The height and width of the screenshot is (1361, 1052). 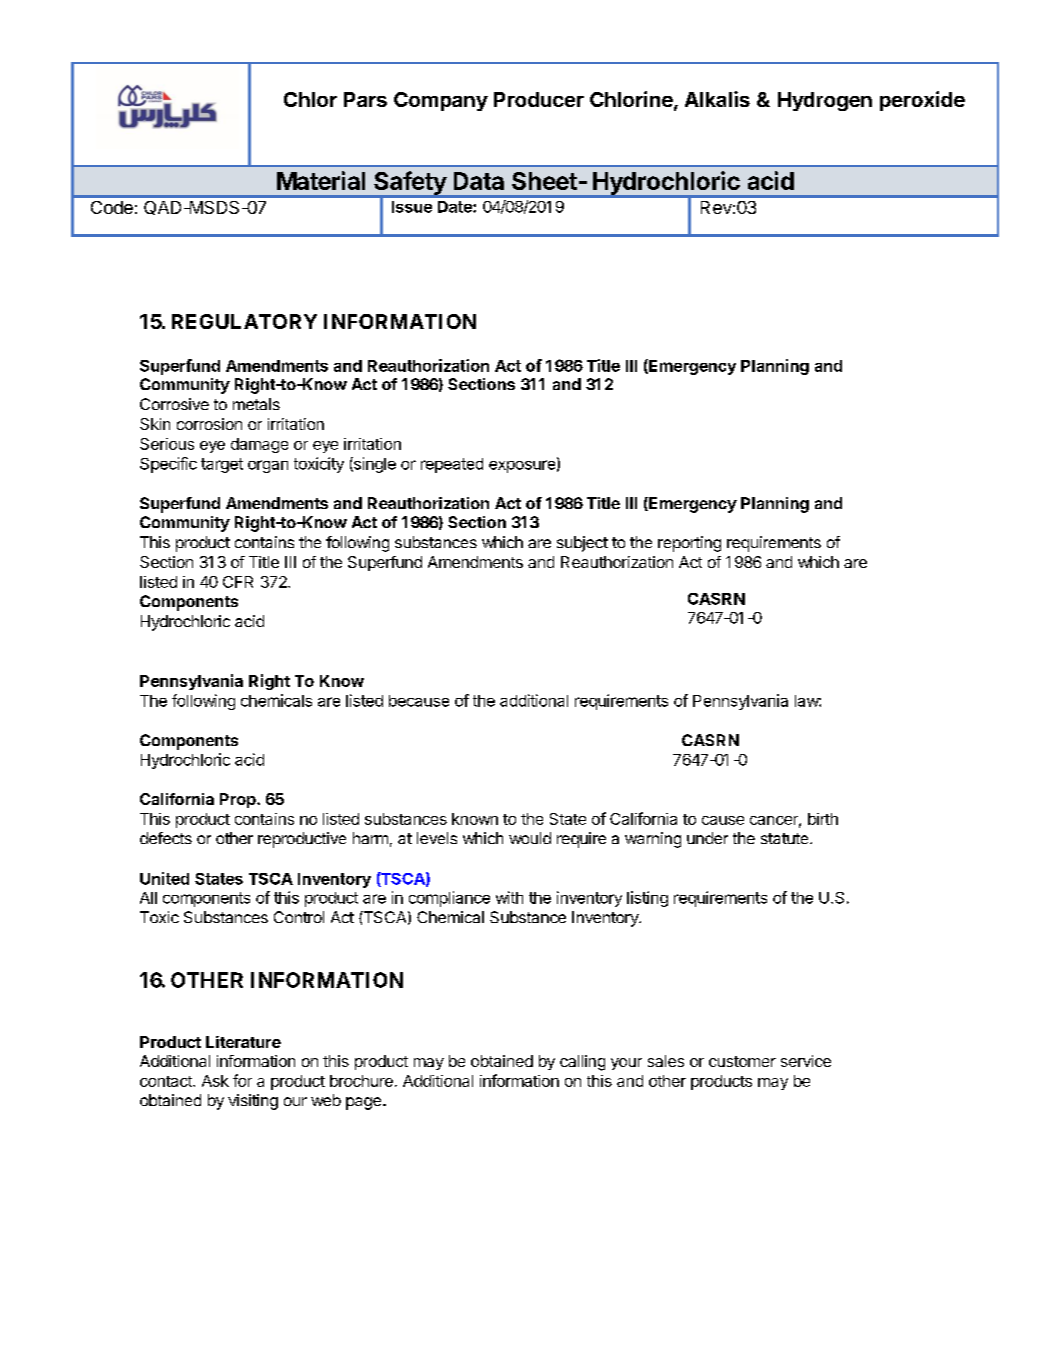 I want to click on Hydrogen, so click(x=825, y=101).
